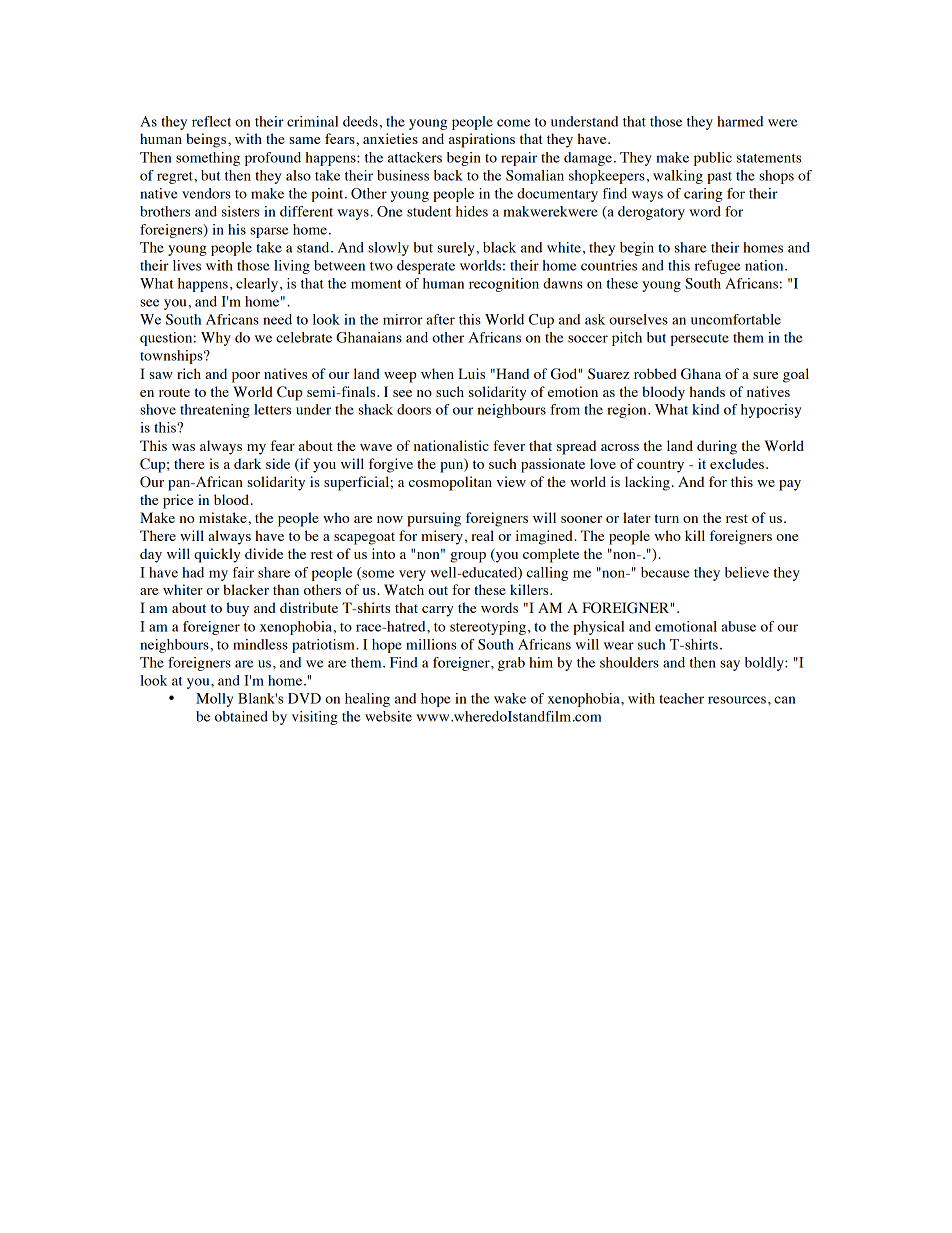 The width and height of the image is (952, 1233). Describe the element at coordinates (713, 159) in the image. I see `public` at that location.
